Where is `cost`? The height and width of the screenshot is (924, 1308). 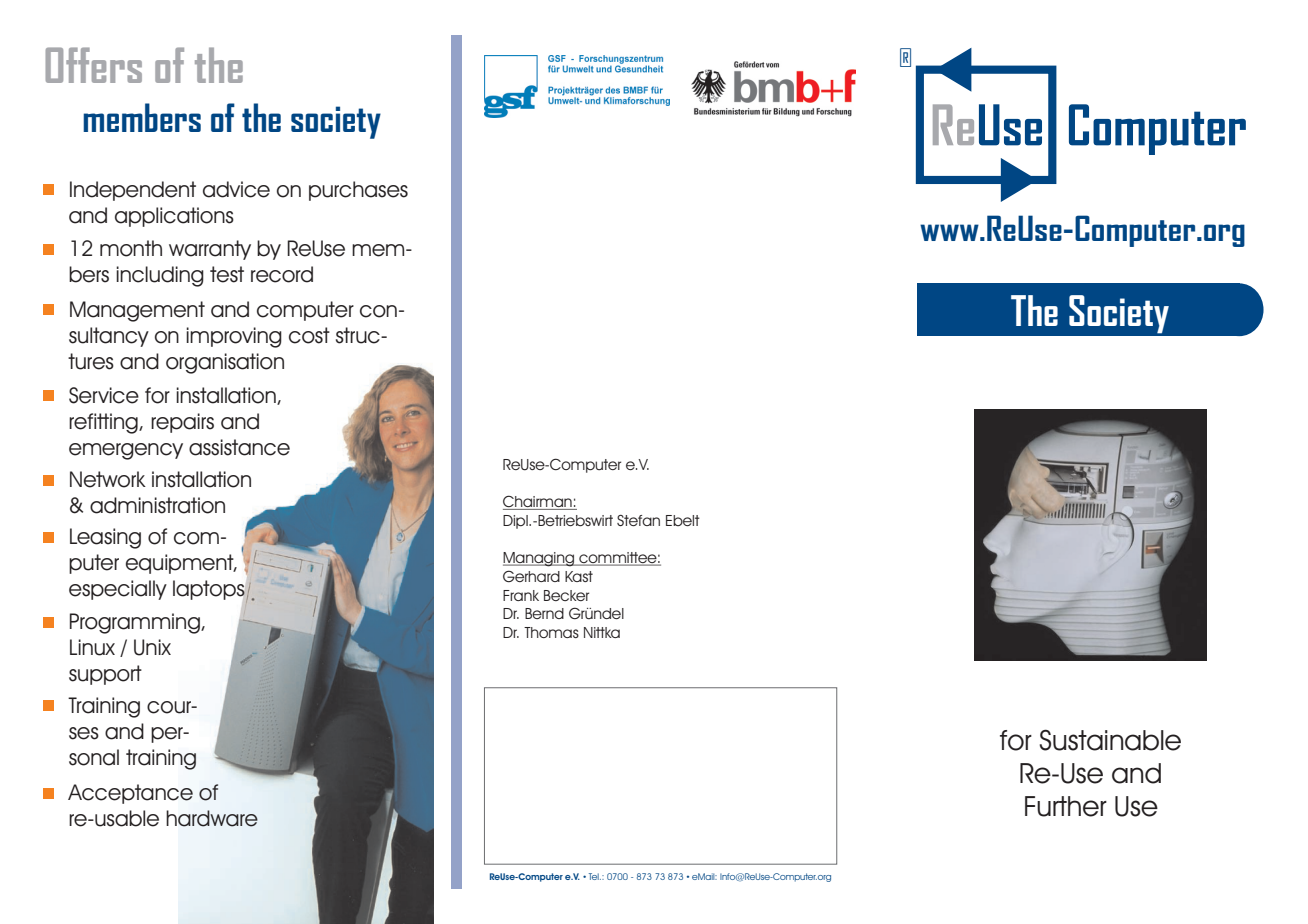
cost is located at coordinates (309, 335).
